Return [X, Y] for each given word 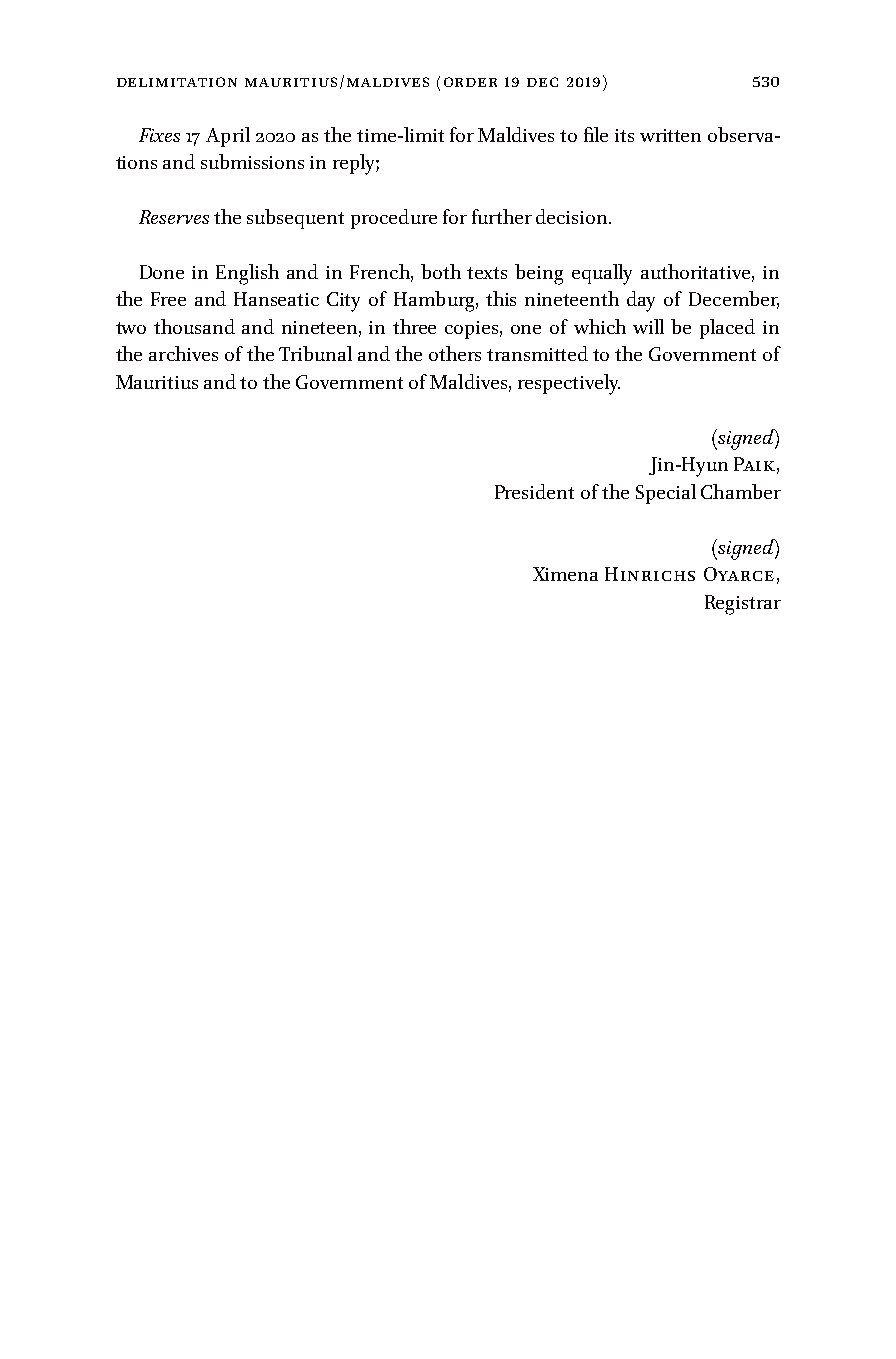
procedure [394, 219]
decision [573, 216]
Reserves [174, 217]
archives [183, 353]
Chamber [741, 491]
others [455, 353]
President [534, 491]
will [648, 326]
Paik [754, 464]
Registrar [743, 605]
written [670, 135]
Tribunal [315, 353]
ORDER [470, 82]
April [228, 137]
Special [666, 494]
